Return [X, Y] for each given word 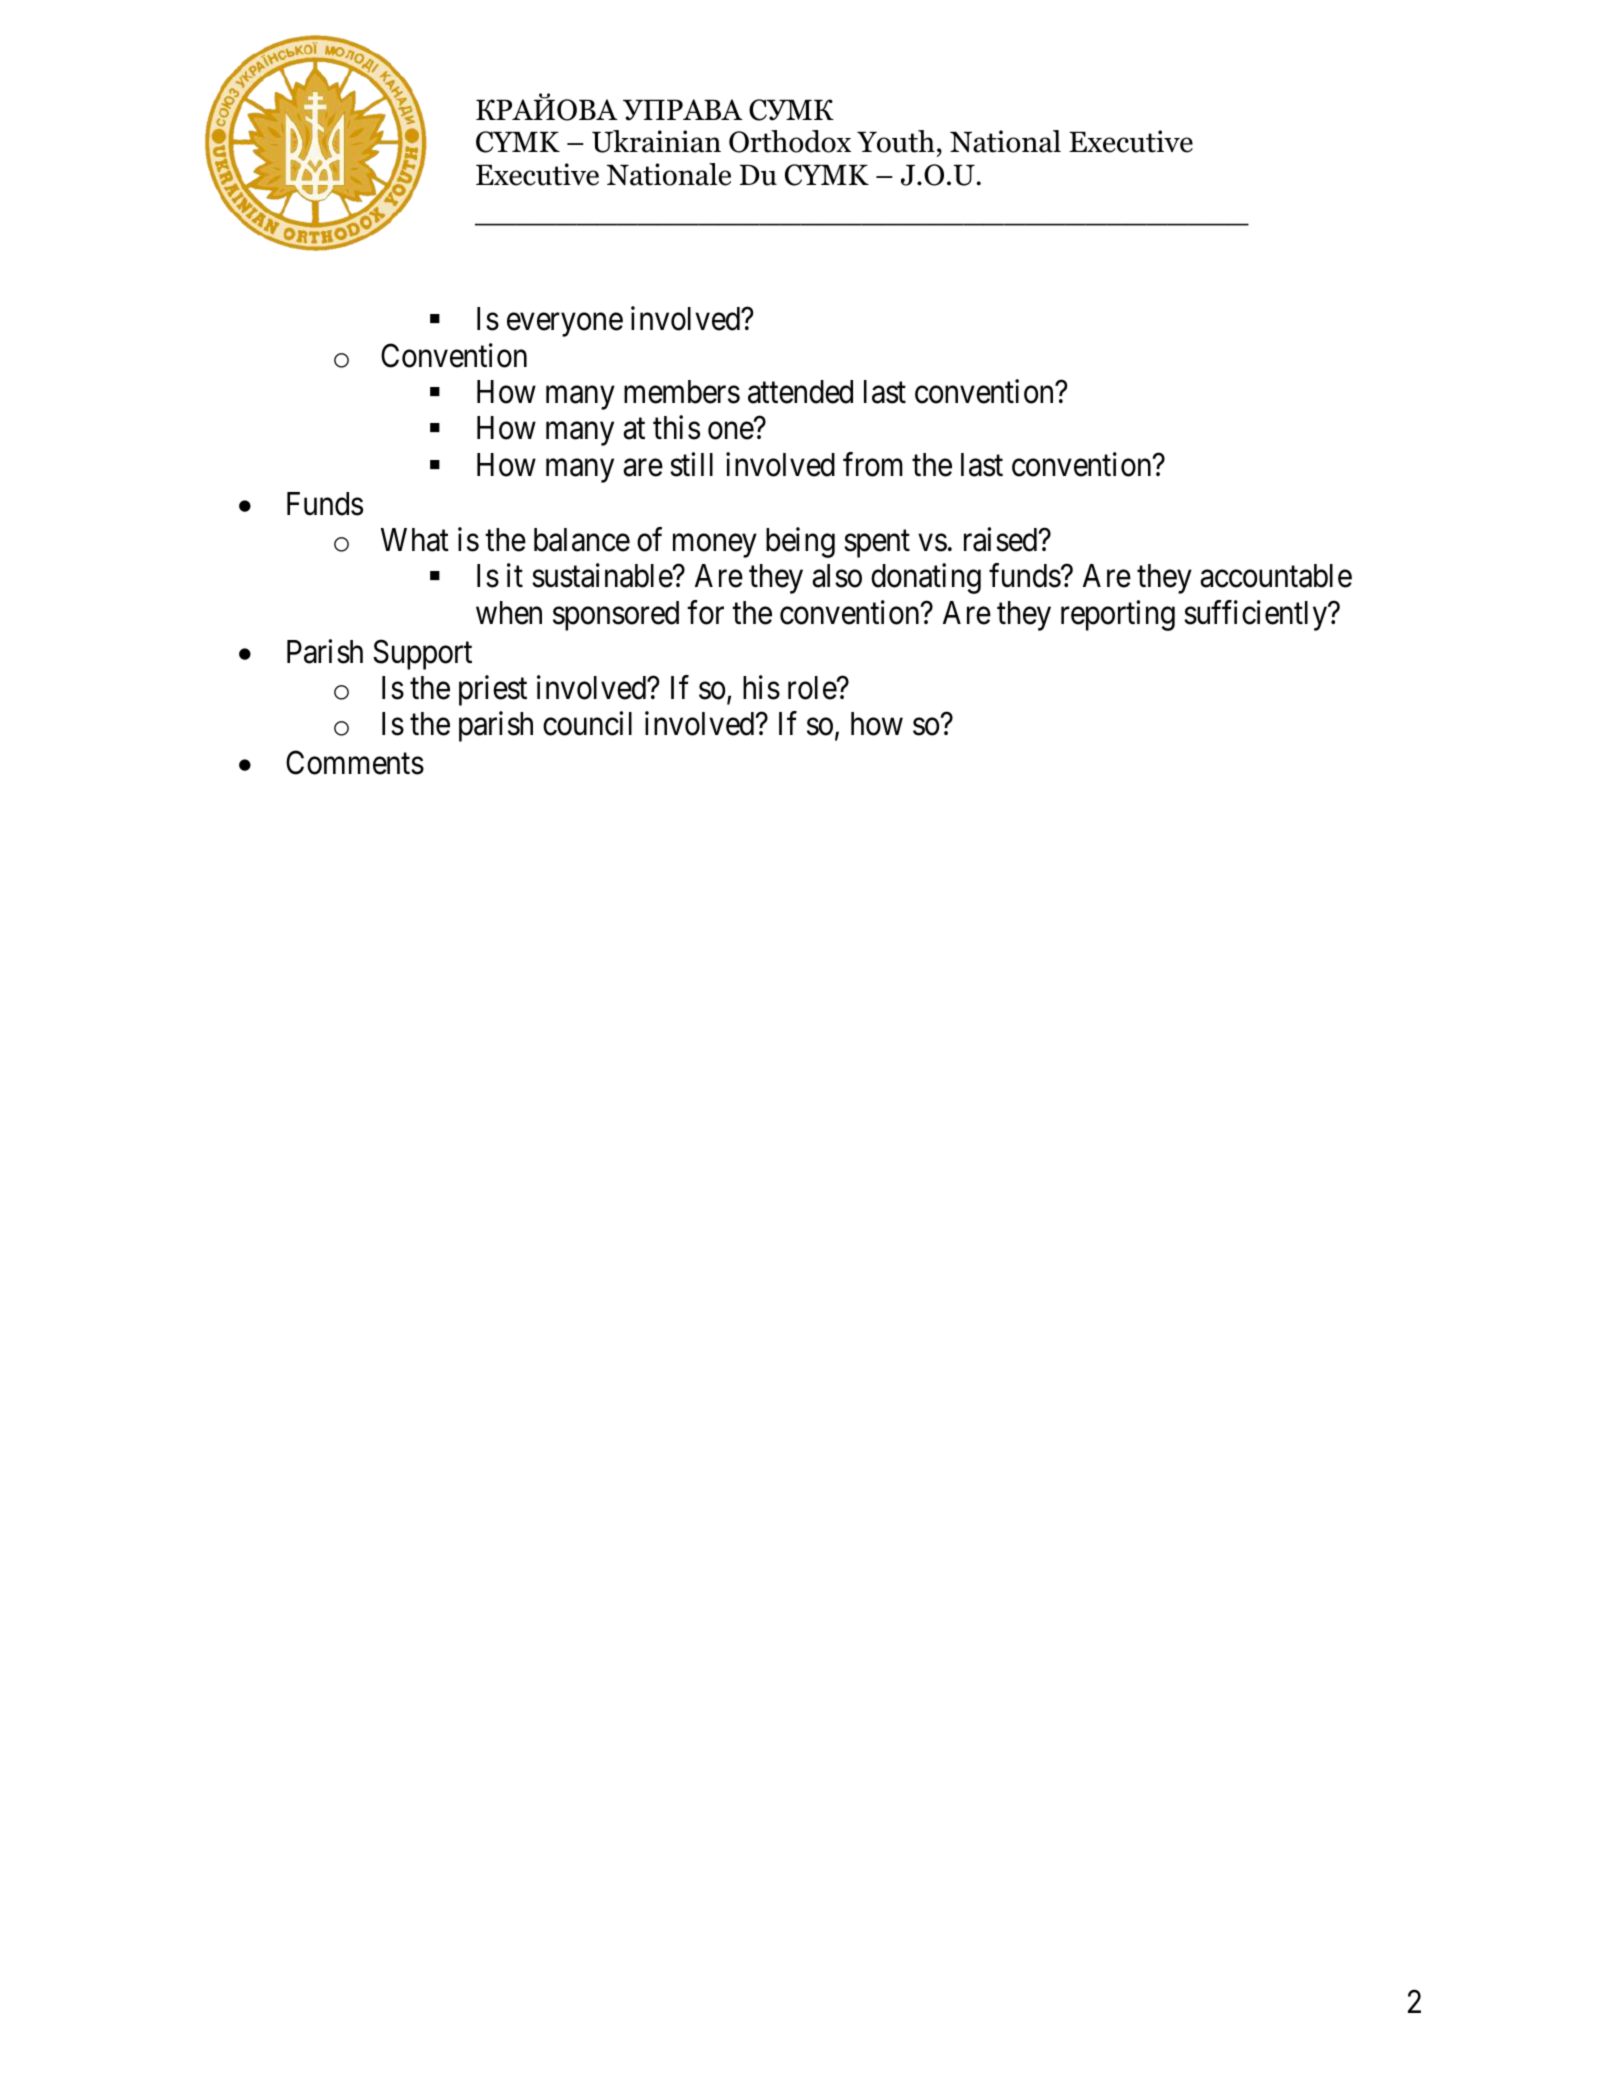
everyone [565, 325]
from [873, 464]
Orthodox [790, 141]
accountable [1276, 576]
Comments [355, 763]
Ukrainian [656, 141]
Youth [896, 141]
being [800, 542]
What [415, 540]
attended [800, 392]
